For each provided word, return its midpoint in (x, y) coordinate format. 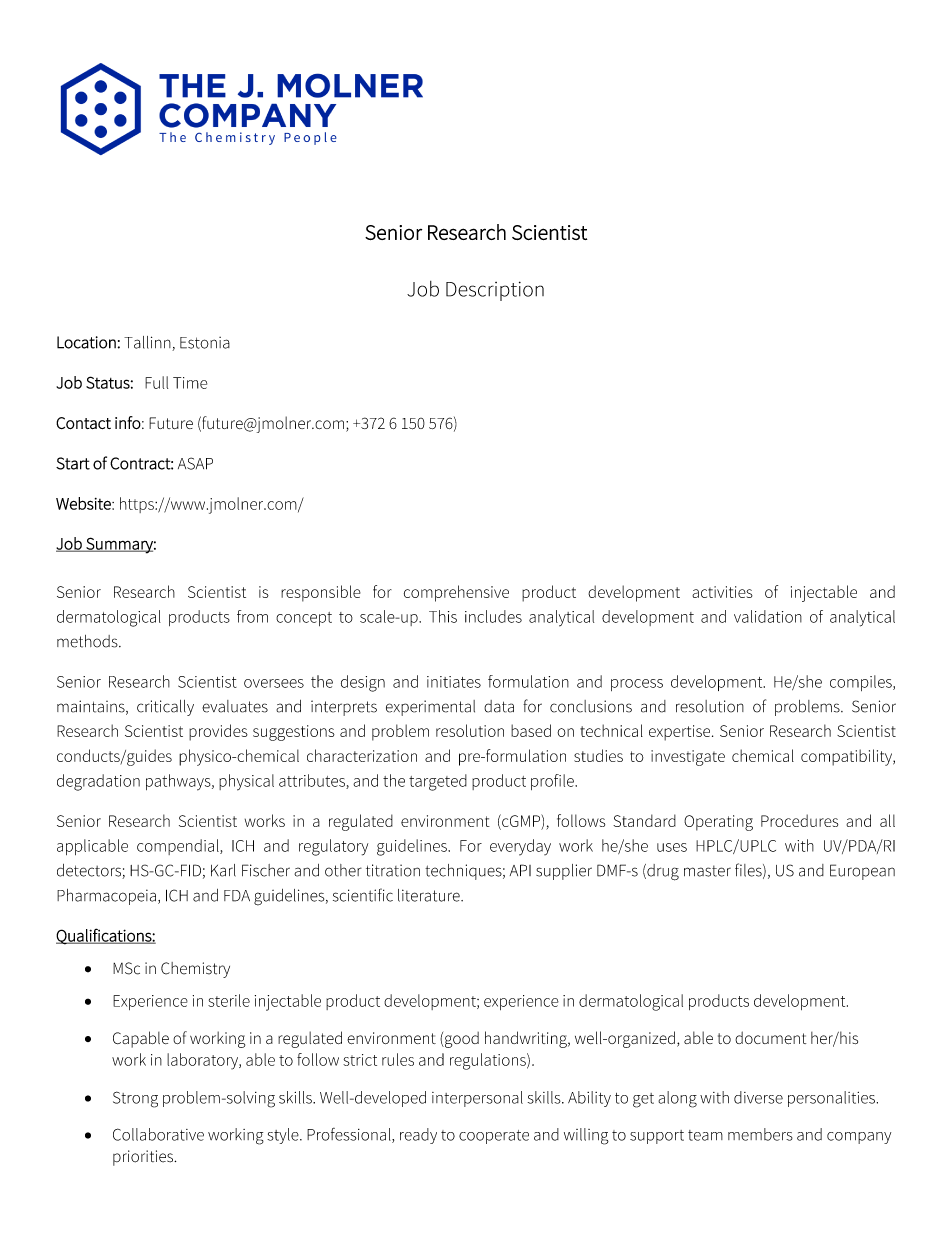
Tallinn (148, 343)
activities (722, 592)
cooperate (494, 1137)
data (499, 706)
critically (165, 708)
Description (495, 291)
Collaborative (158, 1134)
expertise (681, 733)
